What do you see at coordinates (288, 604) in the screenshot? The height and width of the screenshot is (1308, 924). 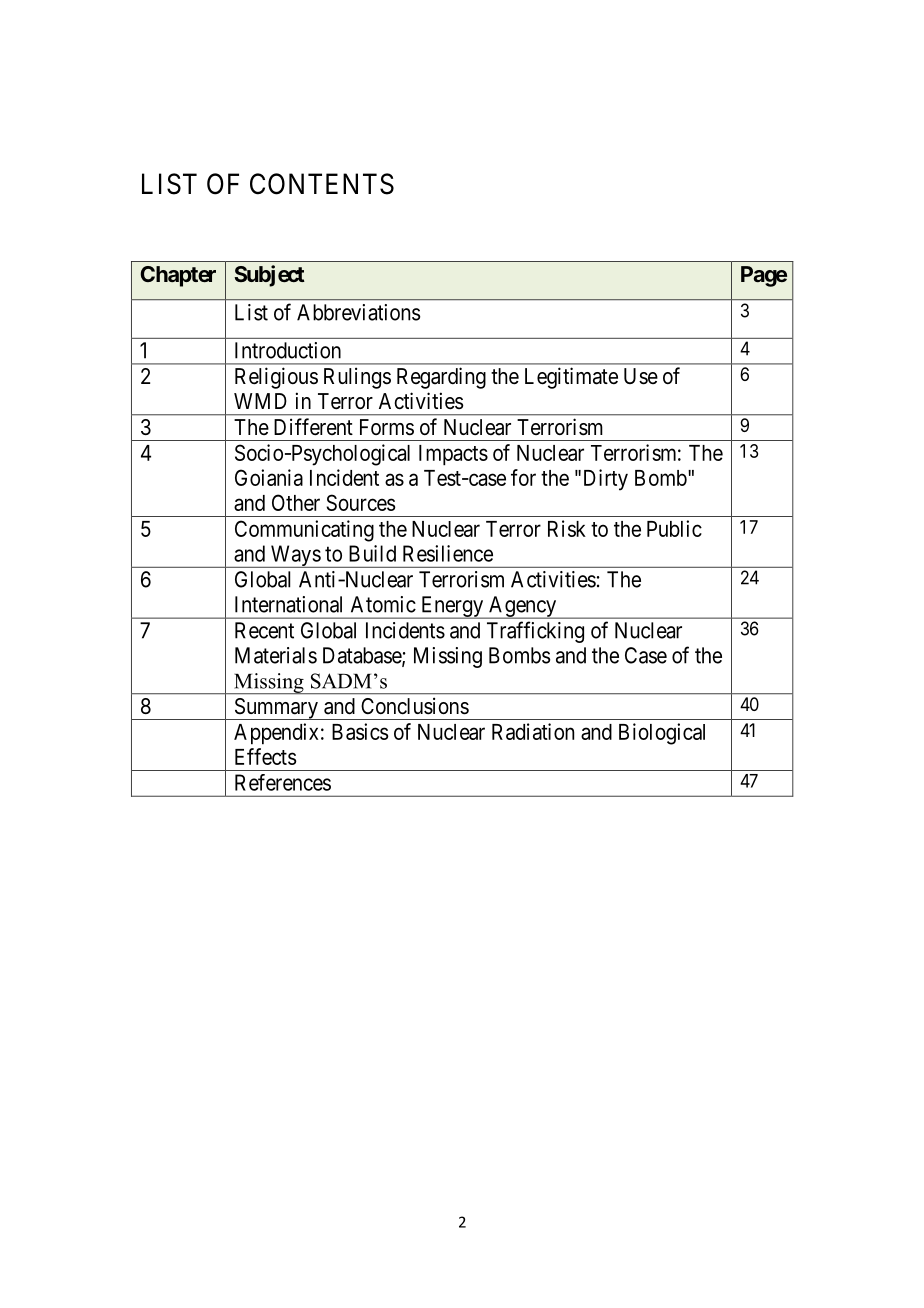 I see `International` at bounding box center [288, 604].
